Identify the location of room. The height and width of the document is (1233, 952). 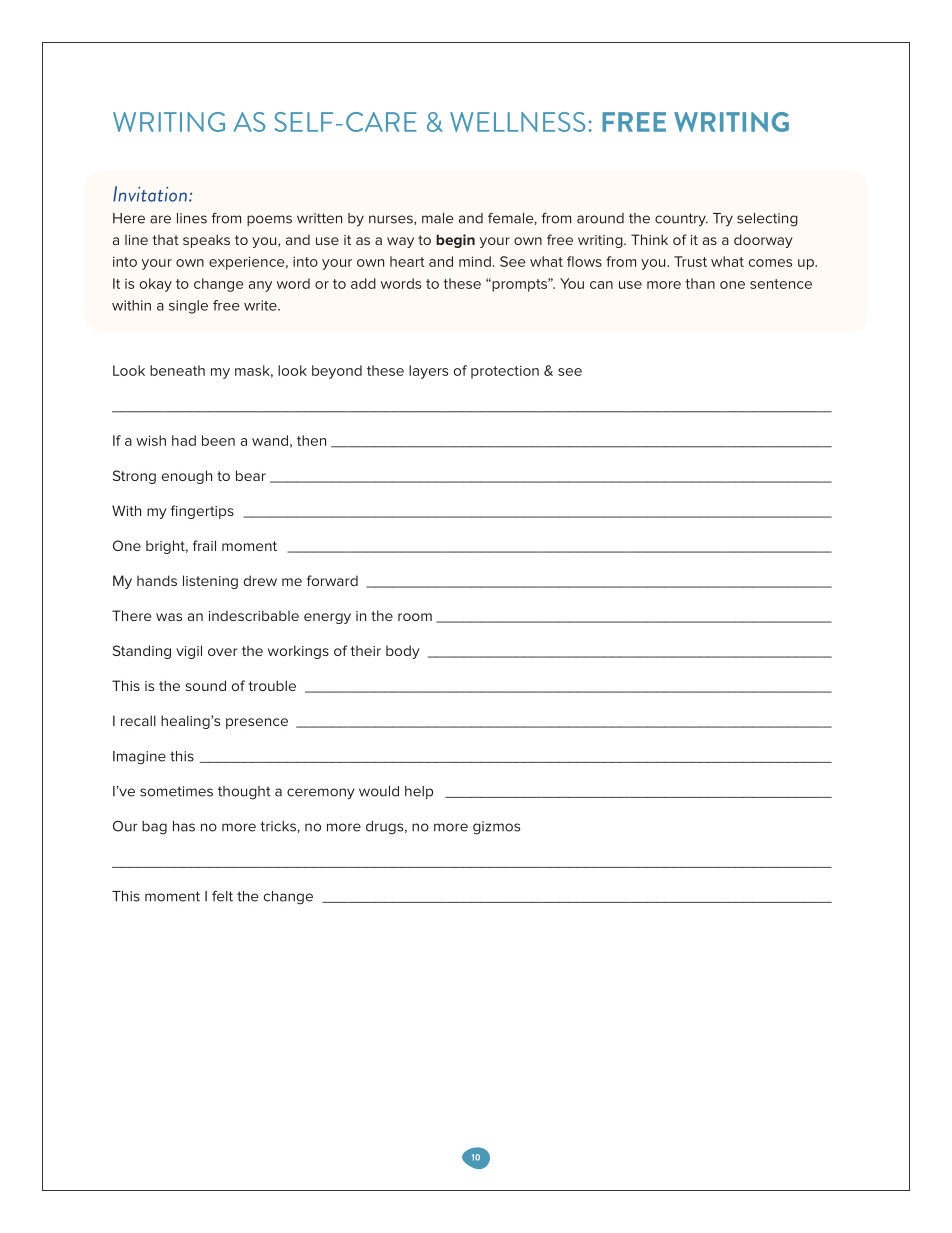
(415, 617).
